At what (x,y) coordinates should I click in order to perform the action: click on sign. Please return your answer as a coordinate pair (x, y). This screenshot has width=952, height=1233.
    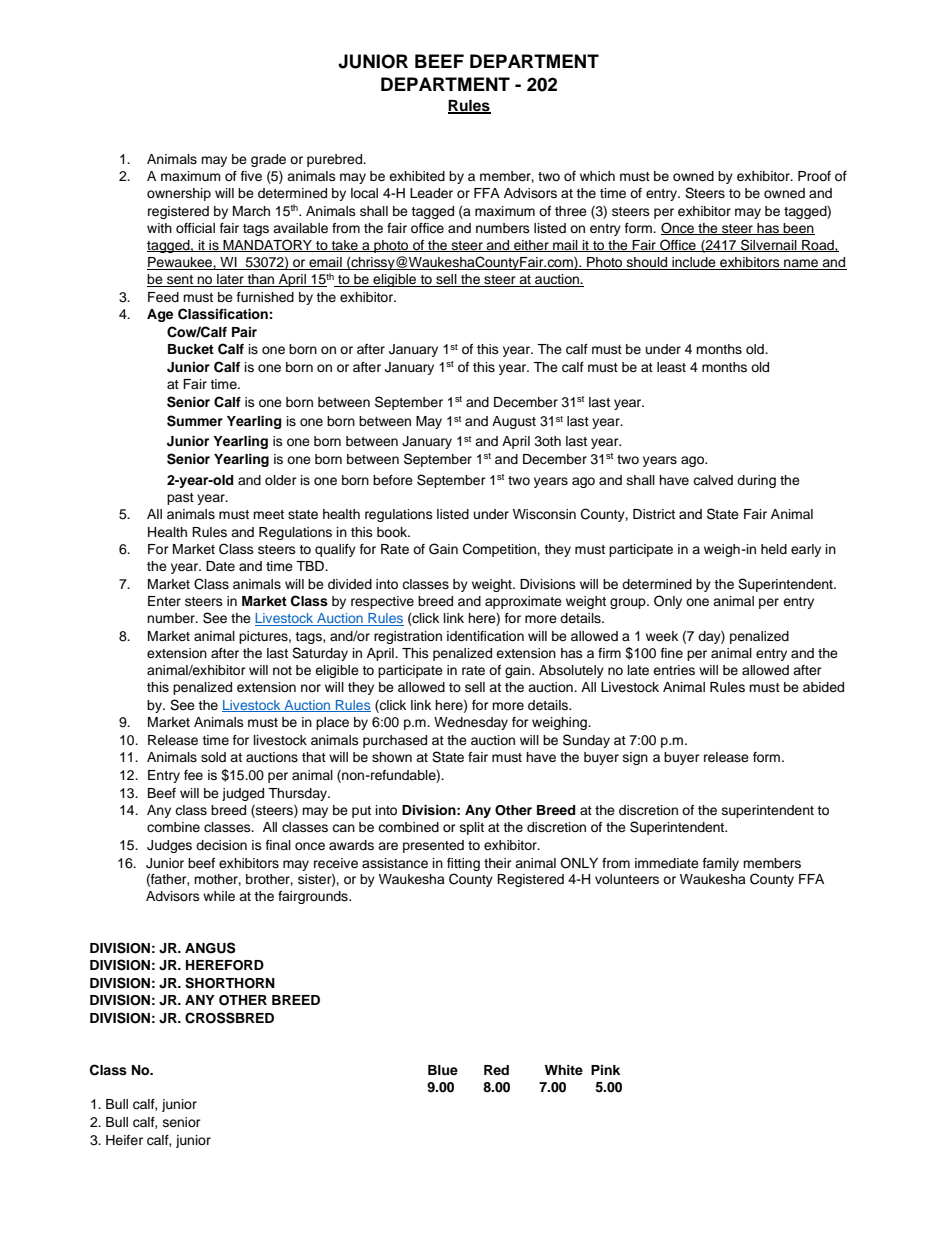
    Looking at the image, I should click on (635, 758).
